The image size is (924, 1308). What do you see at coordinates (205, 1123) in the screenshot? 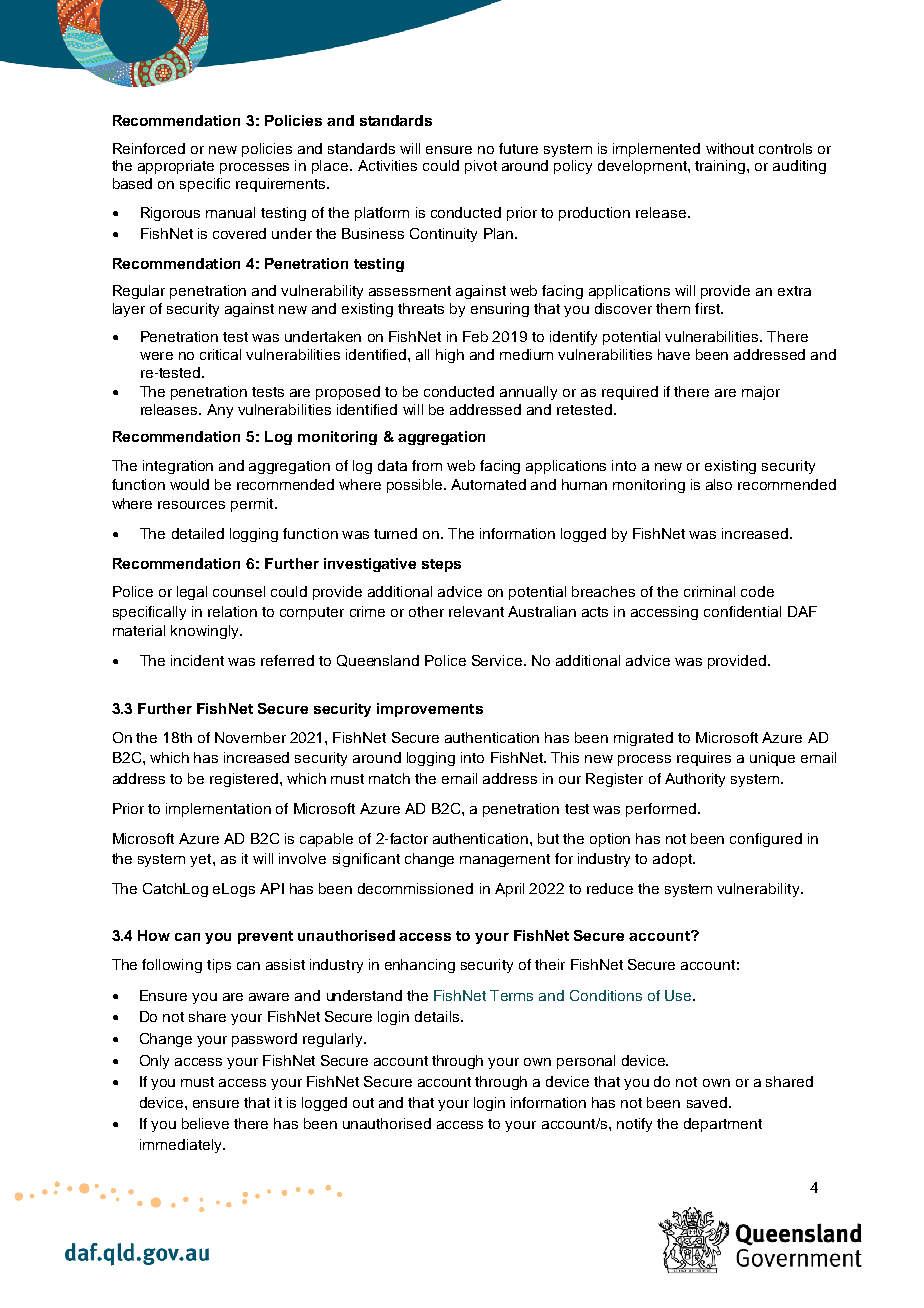
I see `believe` at bounding box center [205, 1123].
